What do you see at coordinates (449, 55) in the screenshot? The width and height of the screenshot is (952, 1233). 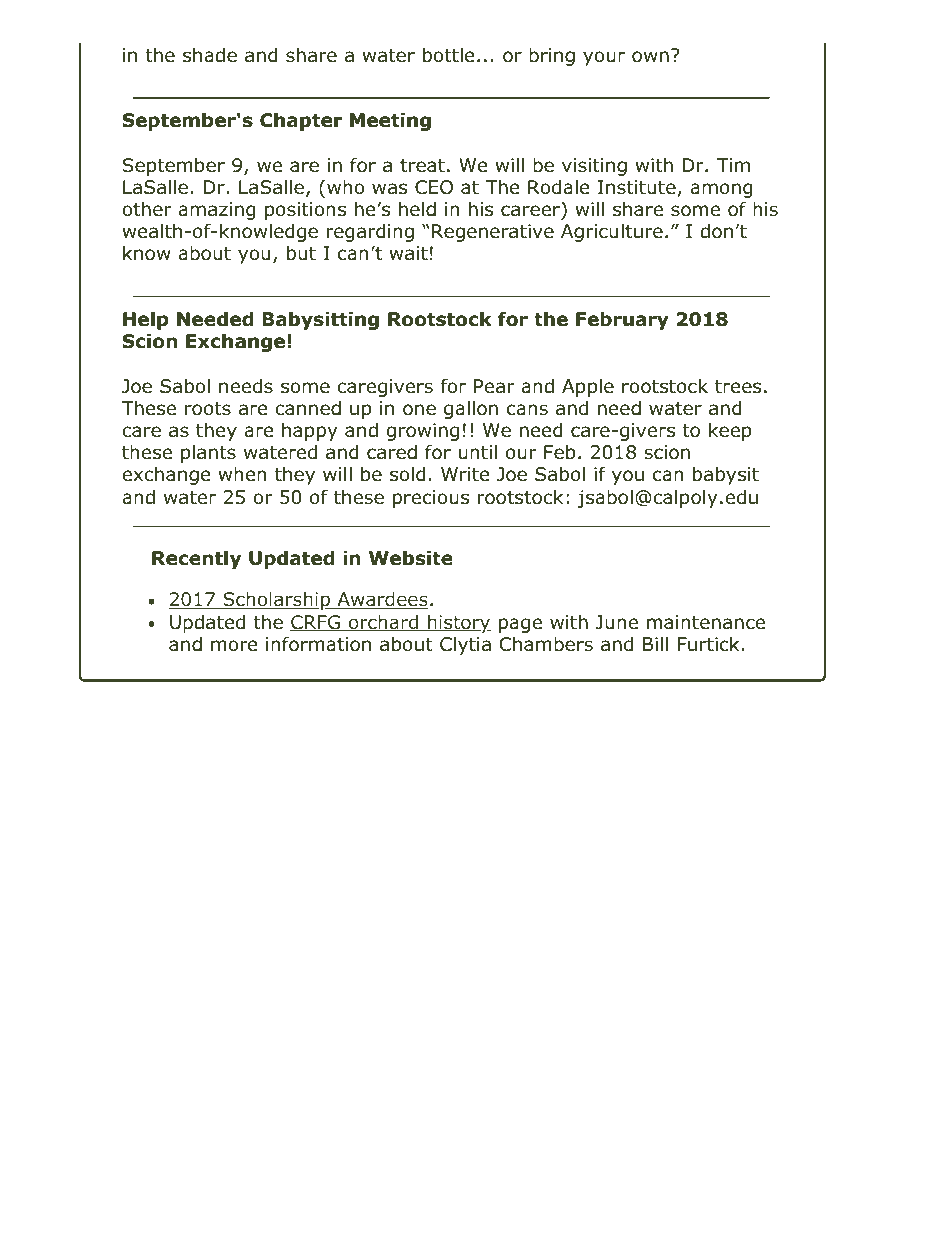 I see `bottle` at bounding box center [449, 55].
